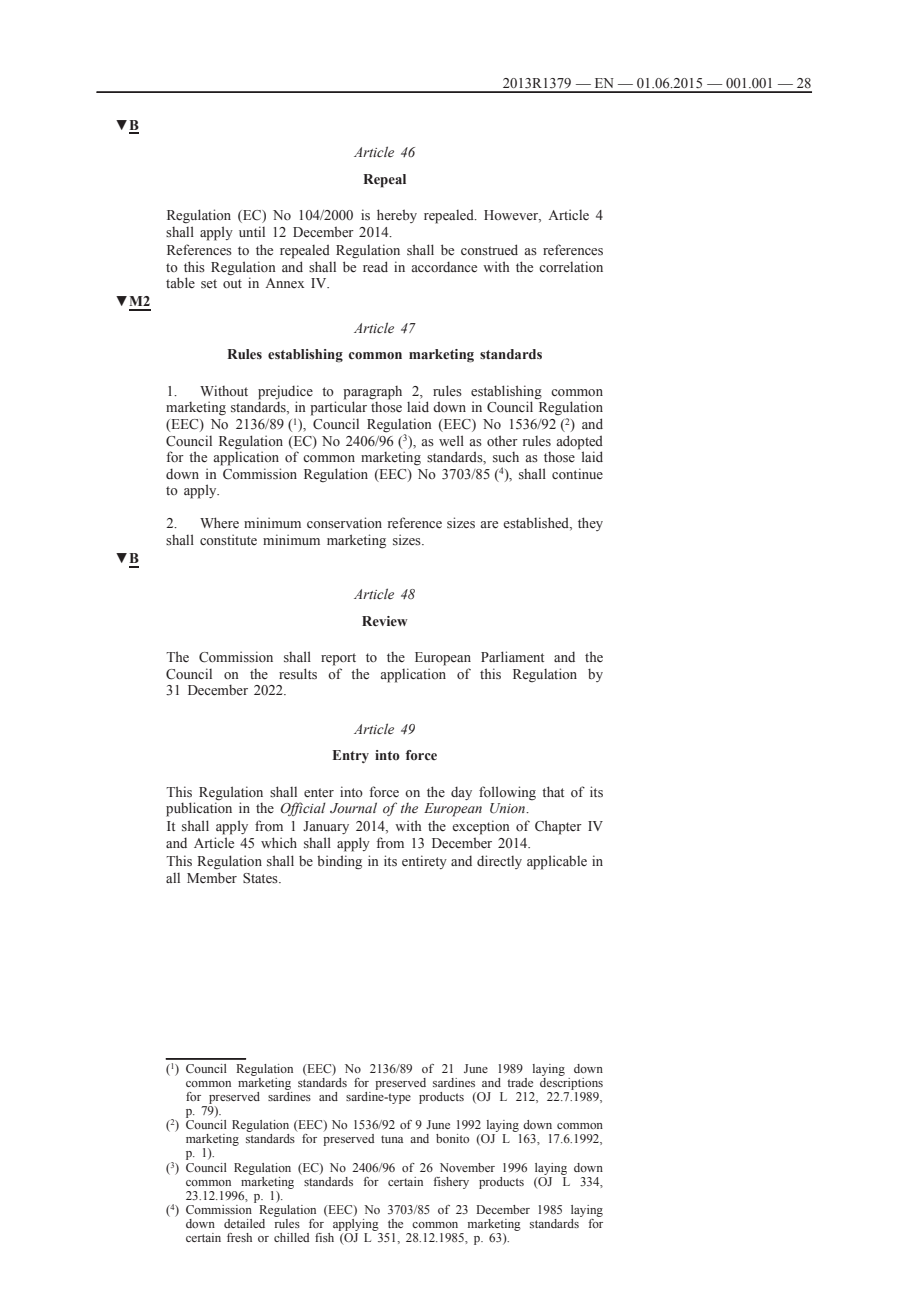  Describe the element at coordinates (577, 473) in the screenshot. I see `continue` at that location.
